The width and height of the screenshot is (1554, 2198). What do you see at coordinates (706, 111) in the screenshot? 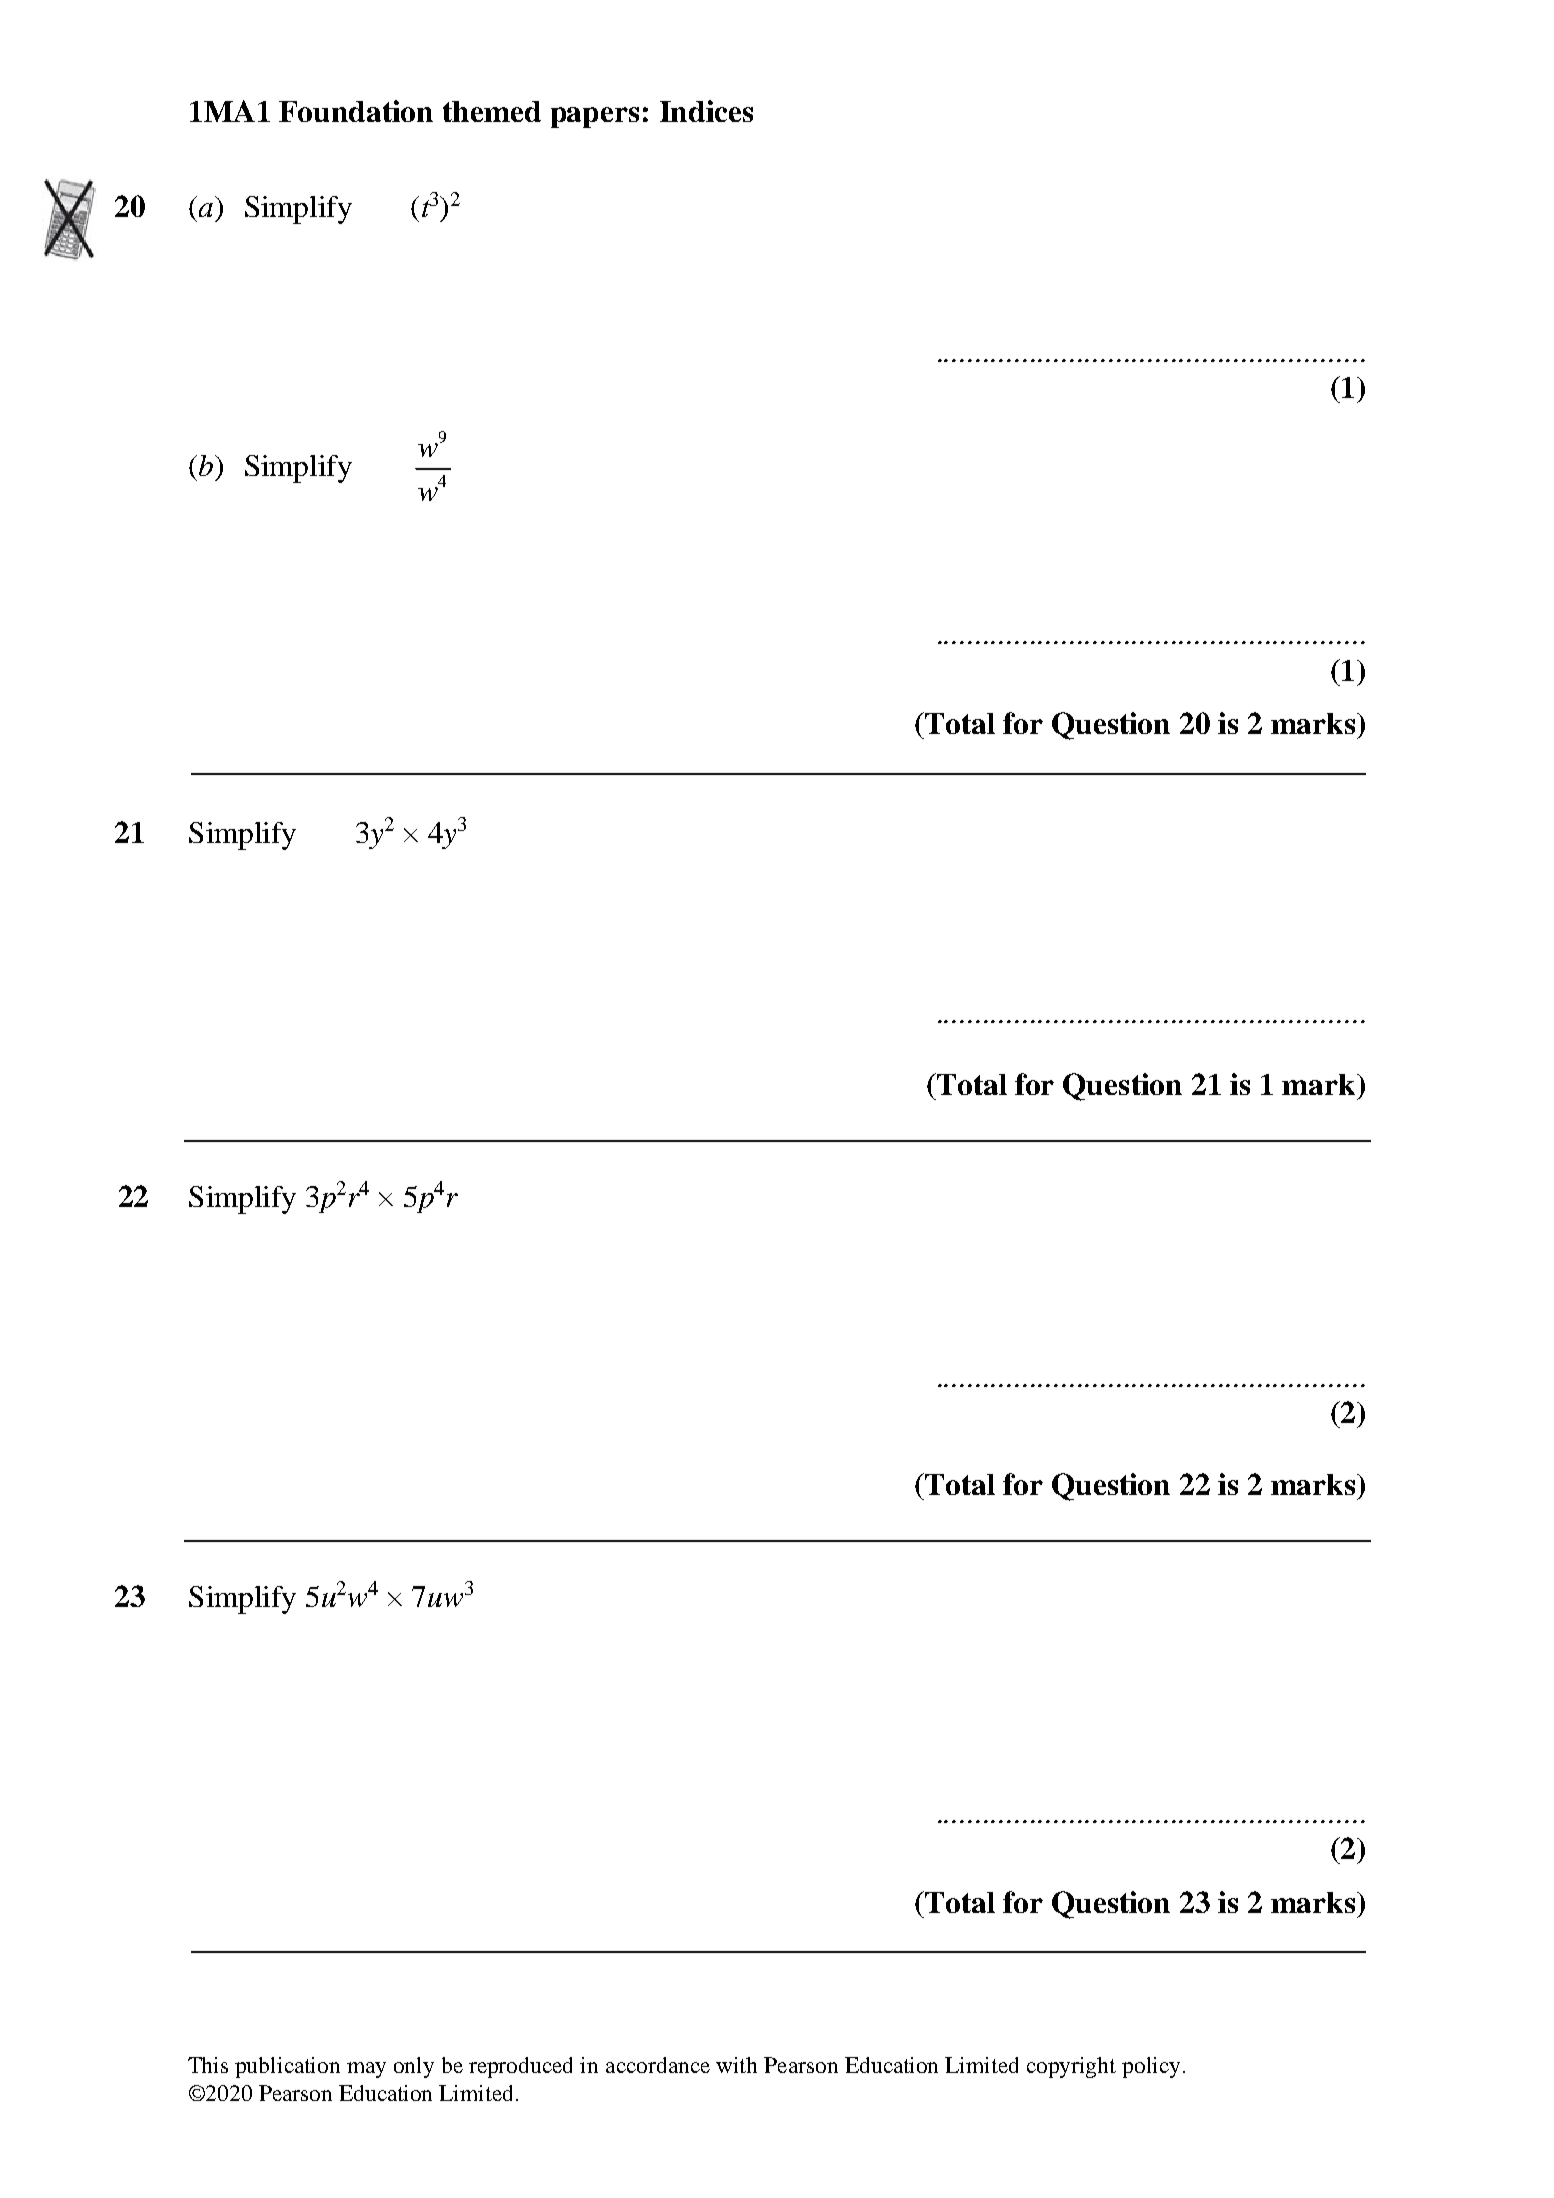
I see `Indices` at bounding box center [706, 111].
